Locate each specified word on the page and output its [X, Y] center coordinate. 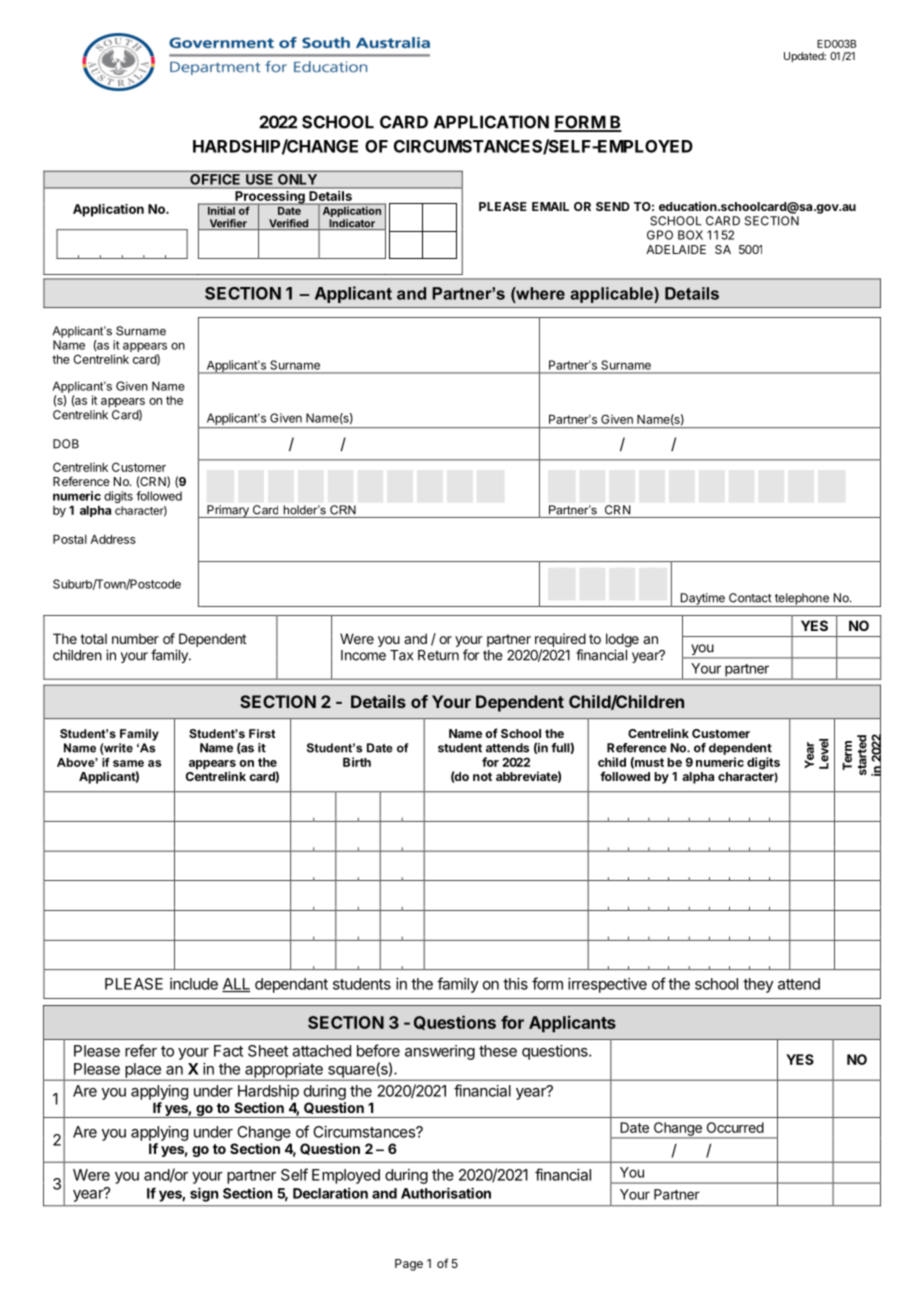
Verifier [228, 224]
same [128, 763]
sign [204, 1194]
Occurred [735, 1127]
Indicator [352, 224]
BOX [690, 235]
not [482, 776]
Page [409, 1265]
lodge [622, 641]
